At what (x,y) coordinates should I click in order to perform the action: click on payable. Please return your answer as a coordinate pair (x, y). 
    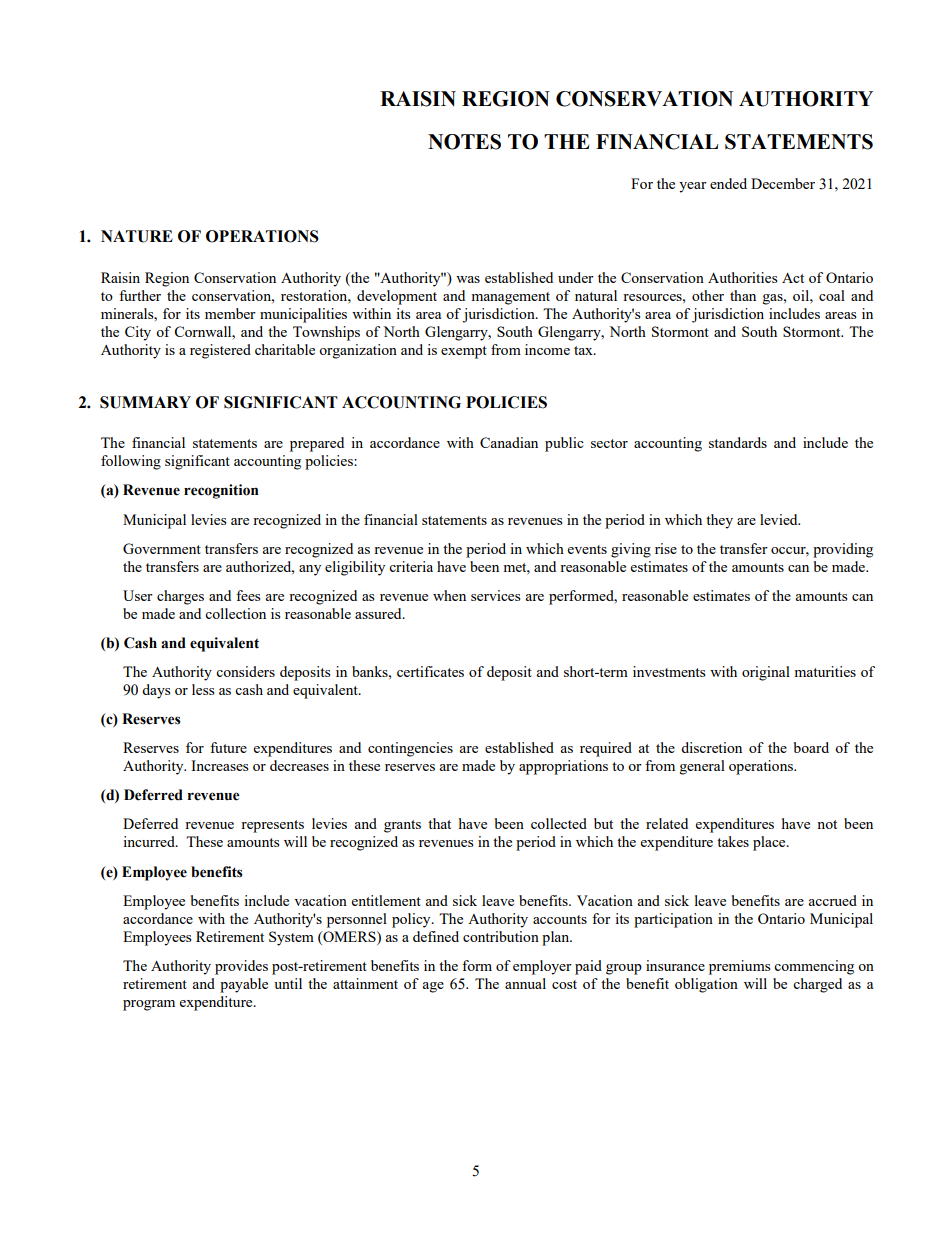
    Looking at the image, I should click on (244, 985).
